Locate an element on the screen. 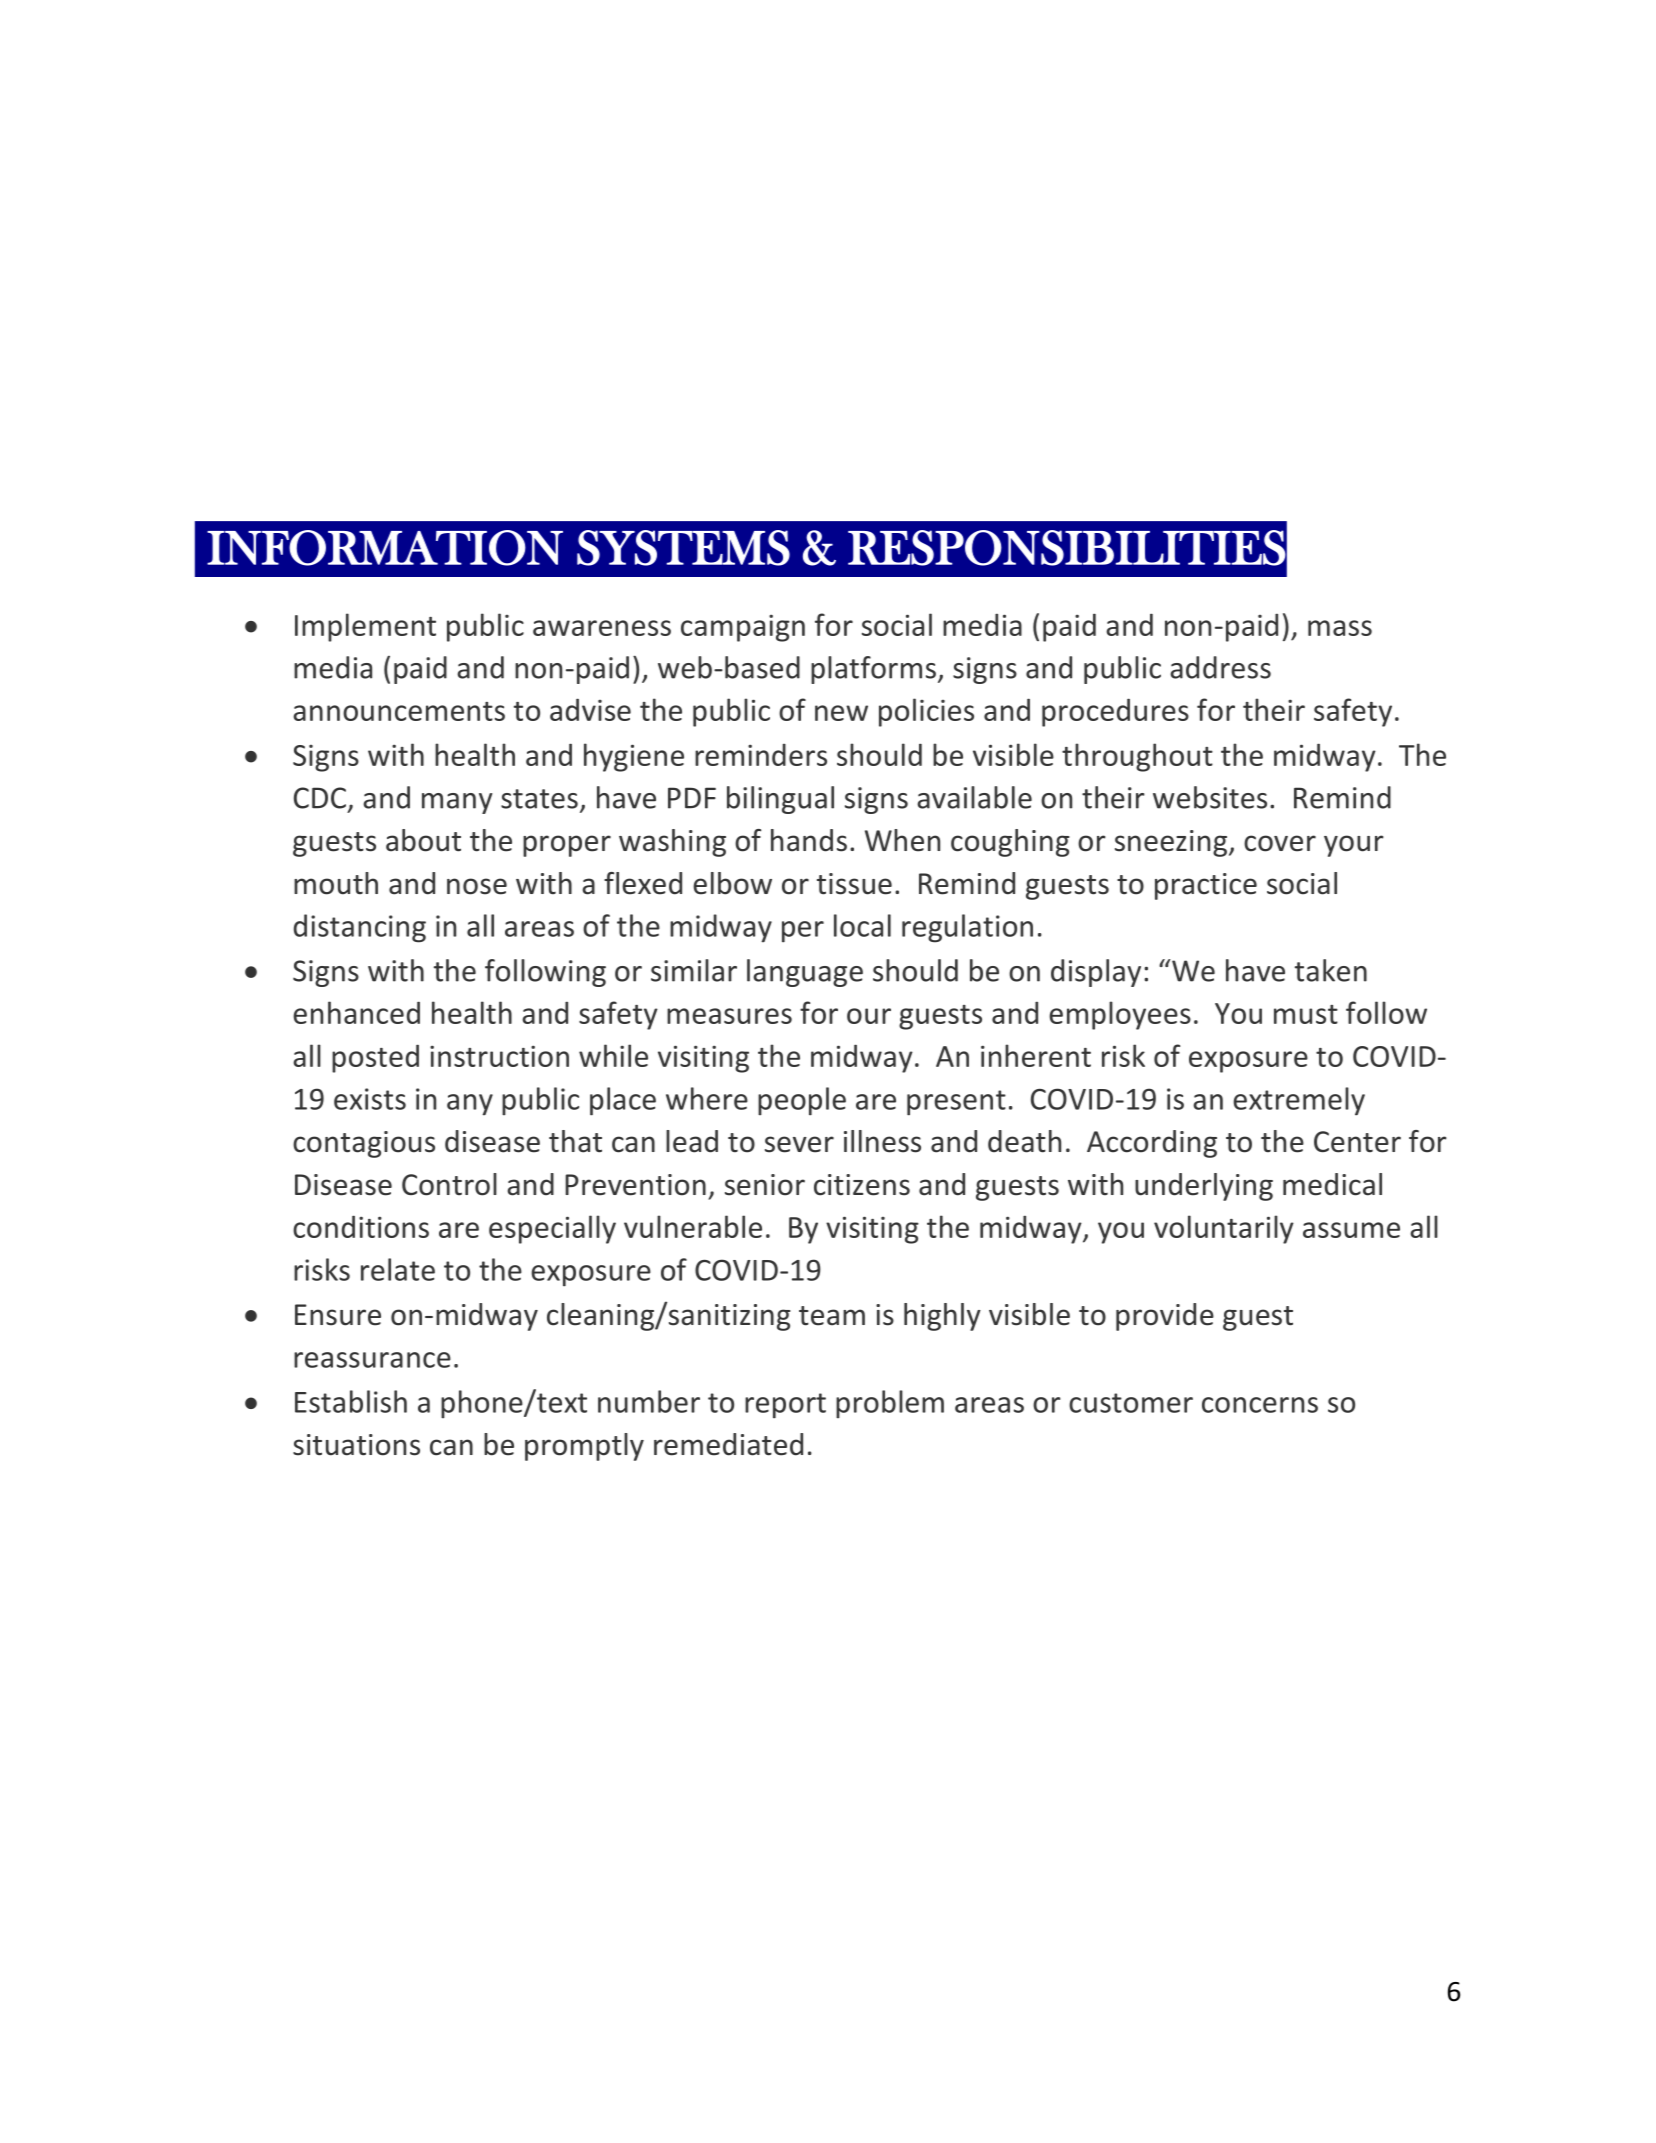 This screenshot has width=1656, height=2143. mass is located at coordinates (1340, 628).
